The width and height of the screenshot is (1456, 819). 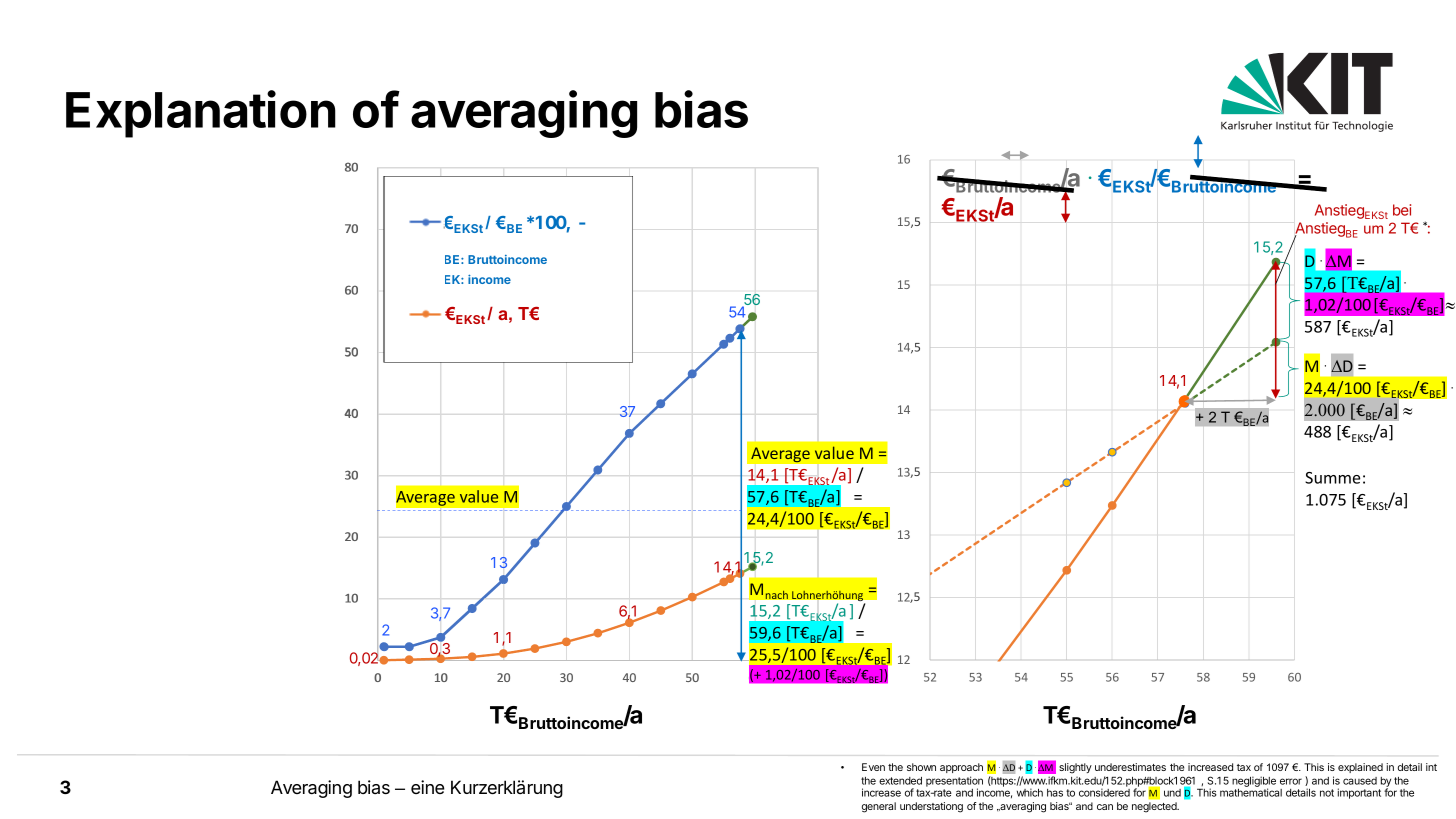 I want to click on Explanation, so click(x=201, y=114).
